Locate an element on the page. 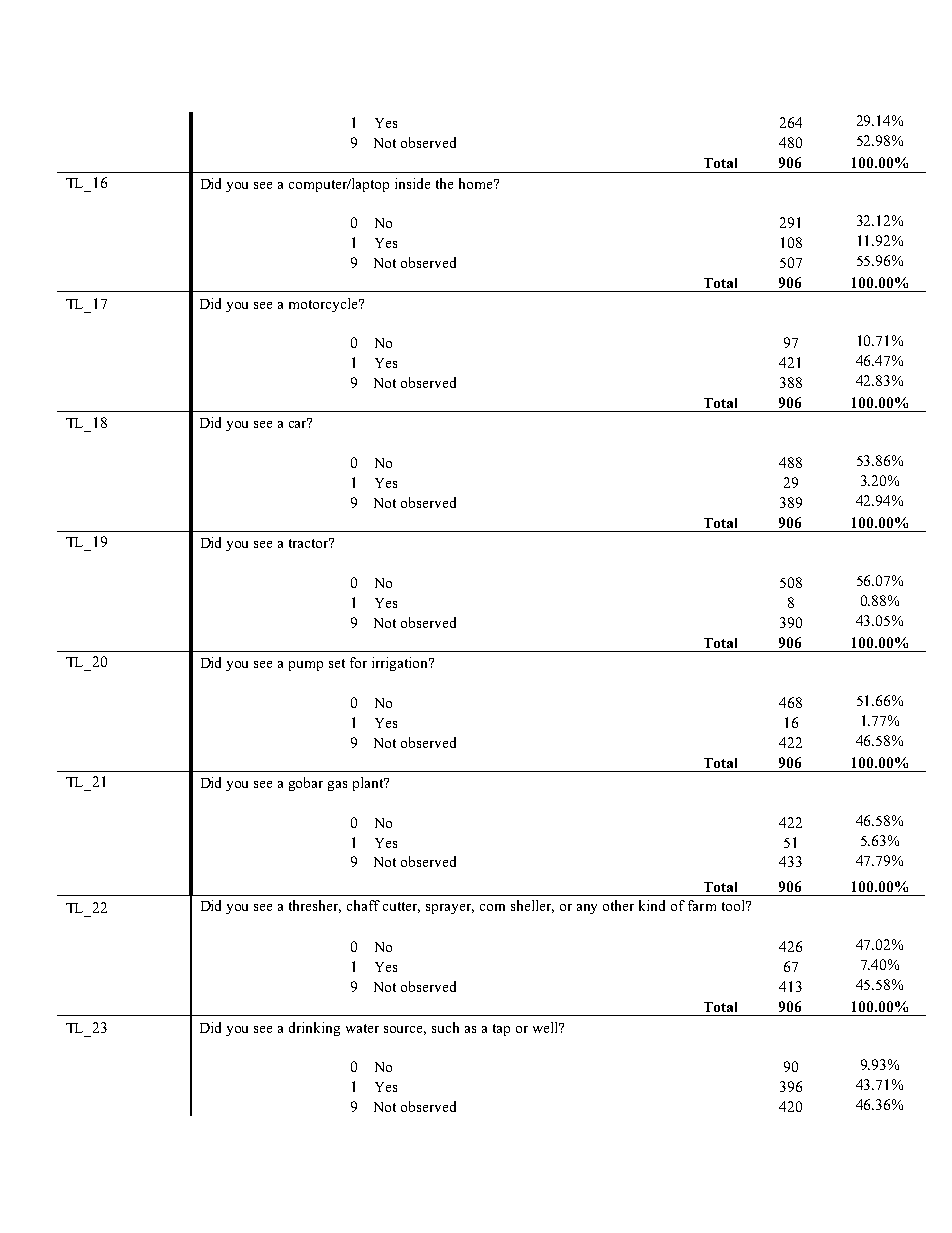 This document has width=952, height=1233. irrigation is located at coordinates (401, 664).
